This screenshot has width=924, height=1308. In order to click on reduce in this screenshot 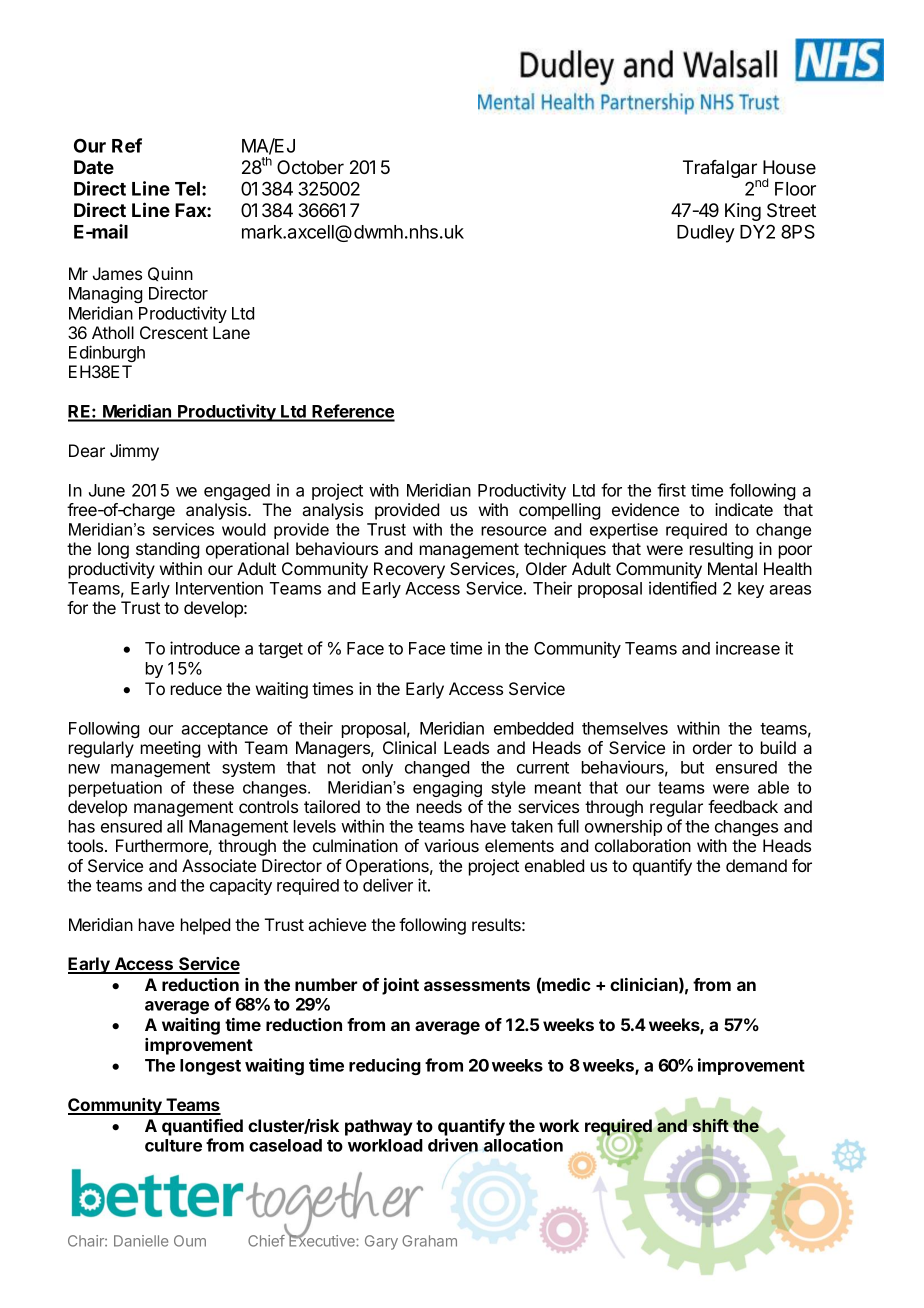, I will do `click(196, 688)`.
